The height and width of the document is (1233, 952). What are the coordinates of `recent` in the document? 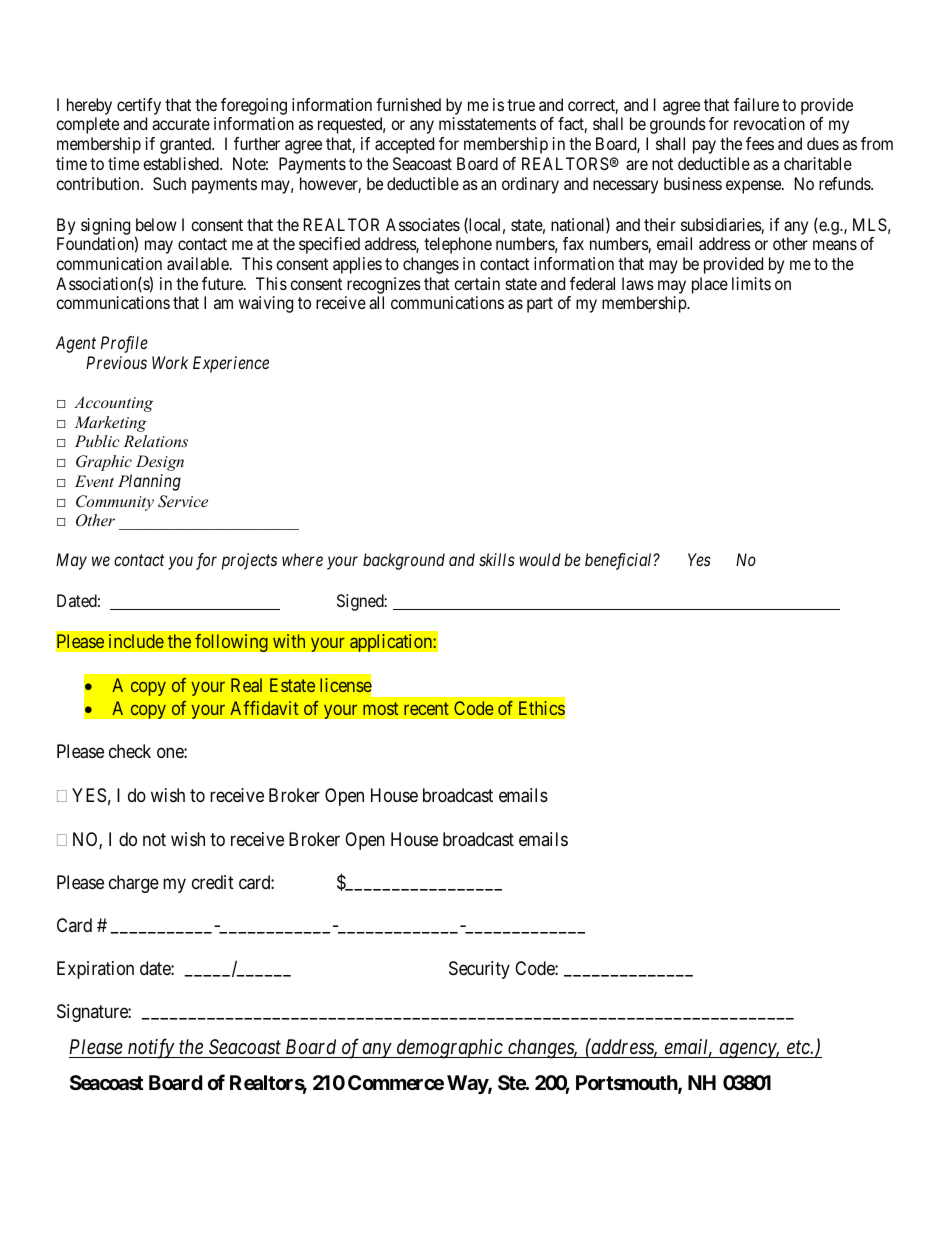 It's located at (426, 708).
